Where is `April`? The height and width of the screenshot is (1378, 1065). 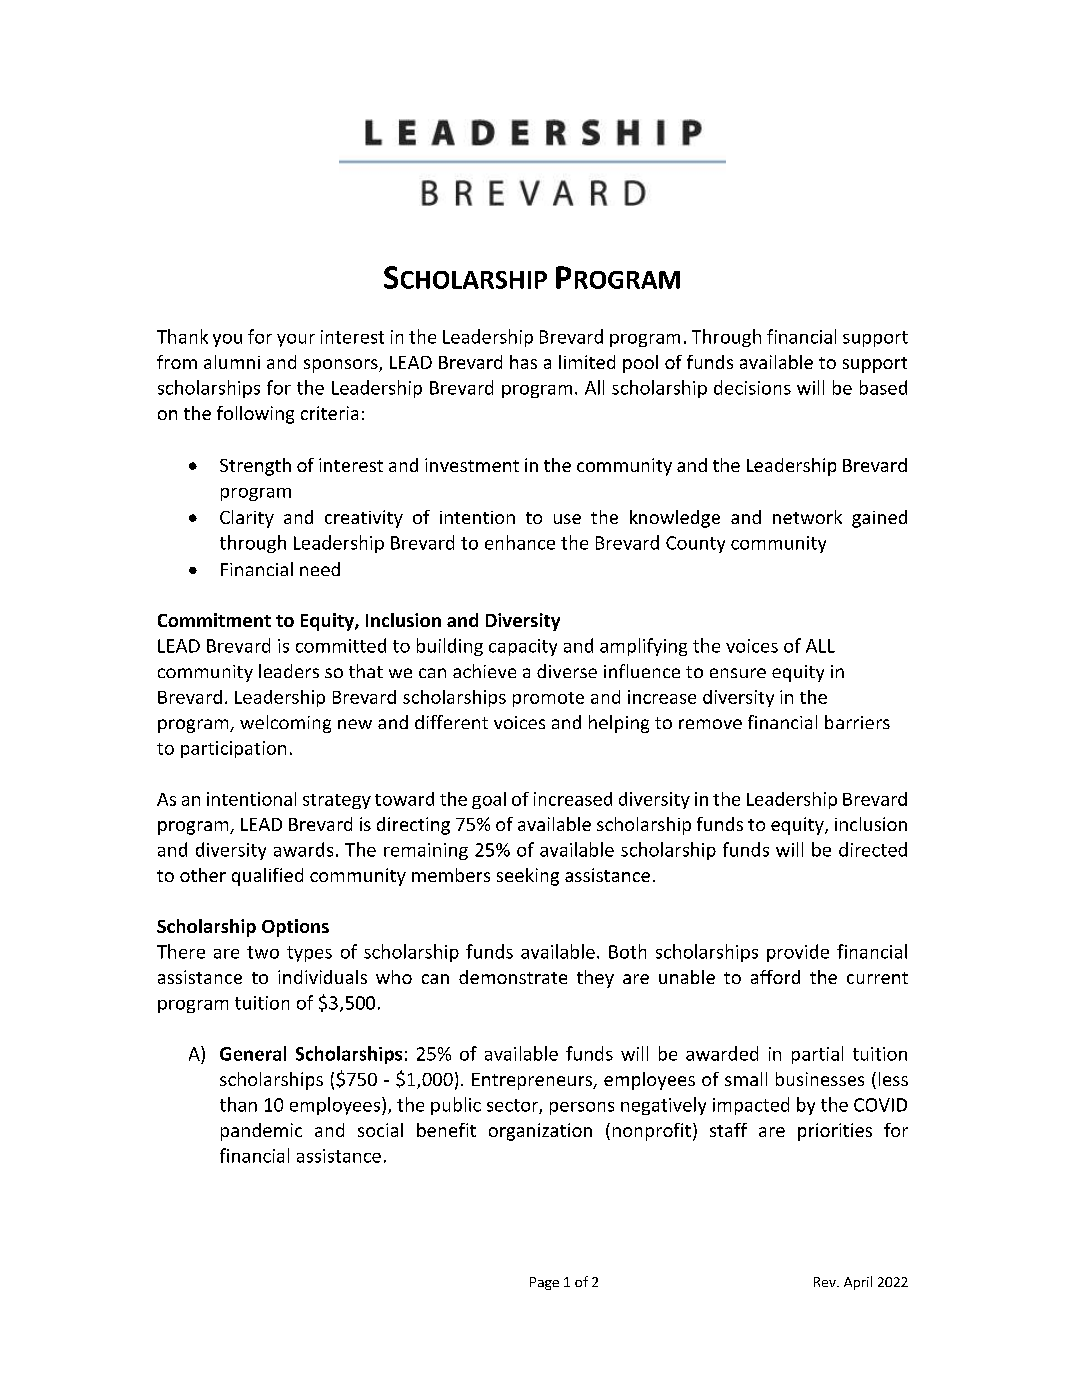
April is located at coordinates (858, 1283).
